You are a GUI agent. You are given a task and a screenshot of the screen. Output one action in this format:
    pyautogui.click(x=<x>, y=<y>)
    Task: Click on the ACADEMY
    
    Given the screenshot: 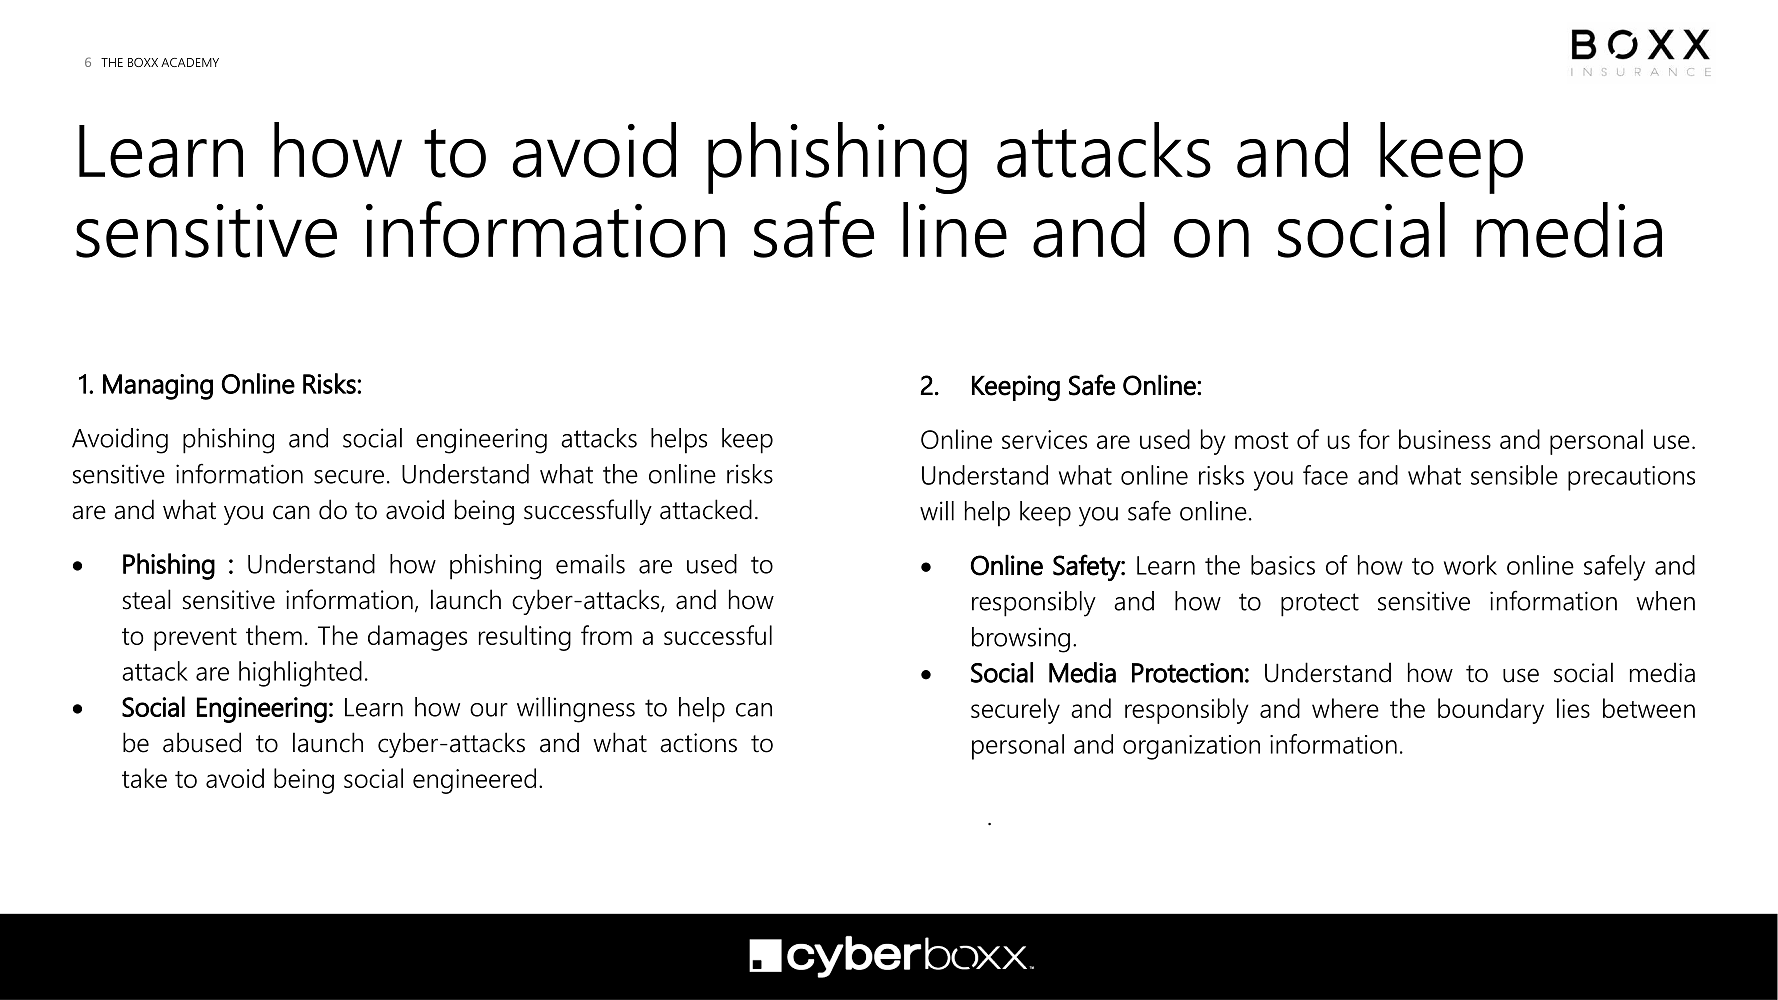 What is the action you would take?
    pyautogui.click(x=190, y=62)
